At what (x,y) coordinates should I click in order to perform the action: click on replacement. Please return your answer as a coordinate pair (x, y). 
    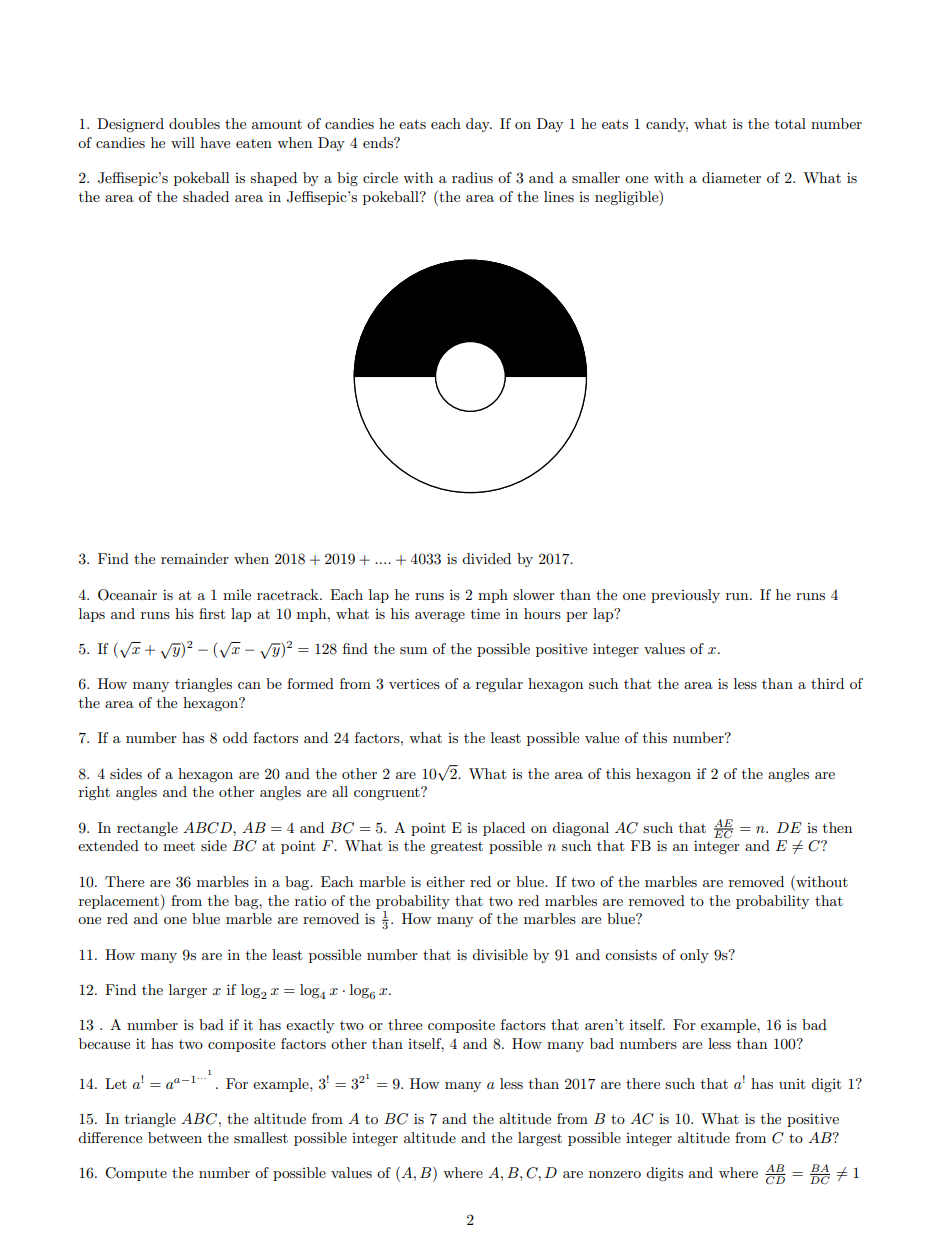
    Looking at the image, I should click on (120, 902).
